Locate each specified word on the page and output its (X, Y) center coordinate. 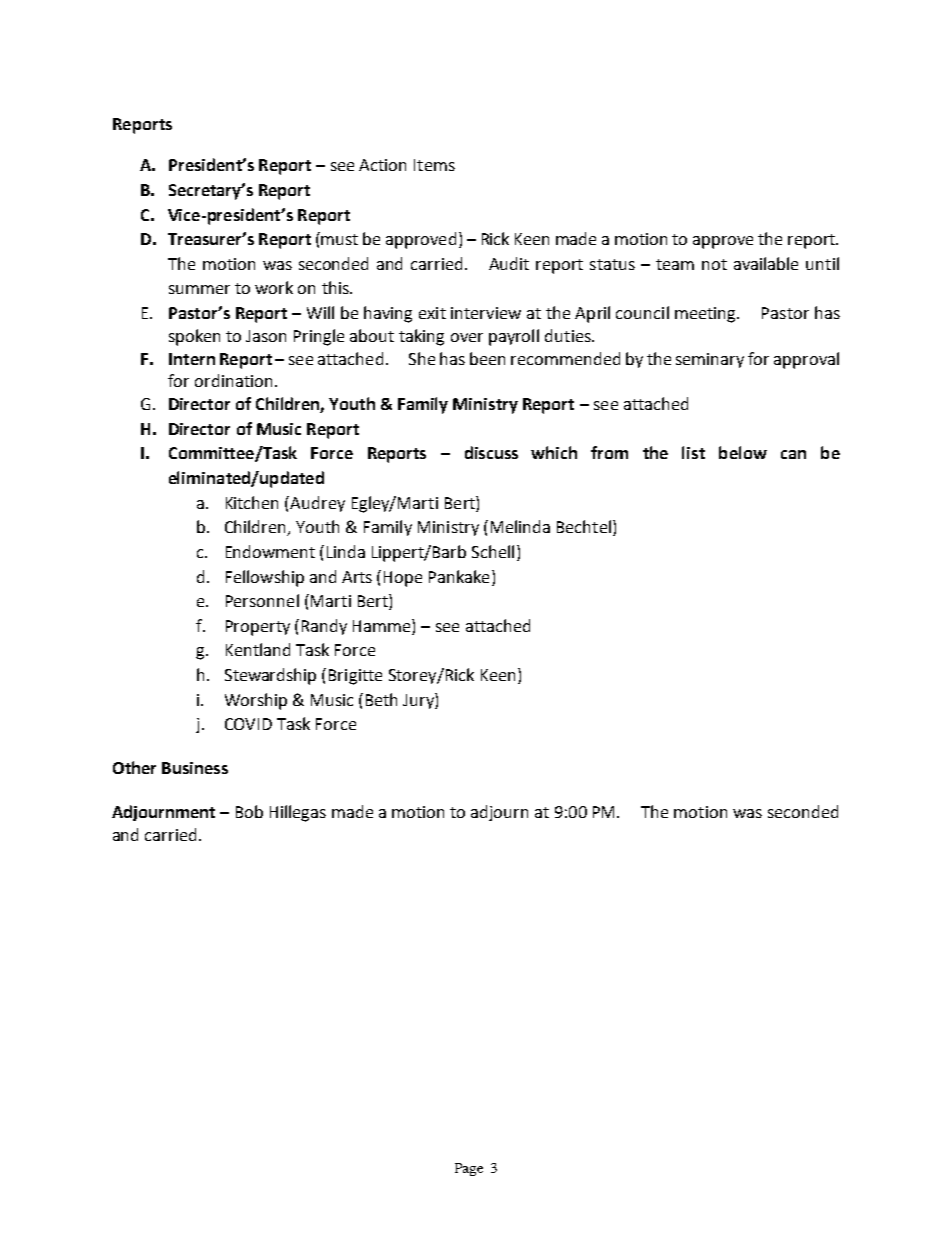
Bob (249, 811)
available (766, 263)
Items (434, 165)
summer (199, 289)
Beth (381, 699)
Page (469, 1169)
